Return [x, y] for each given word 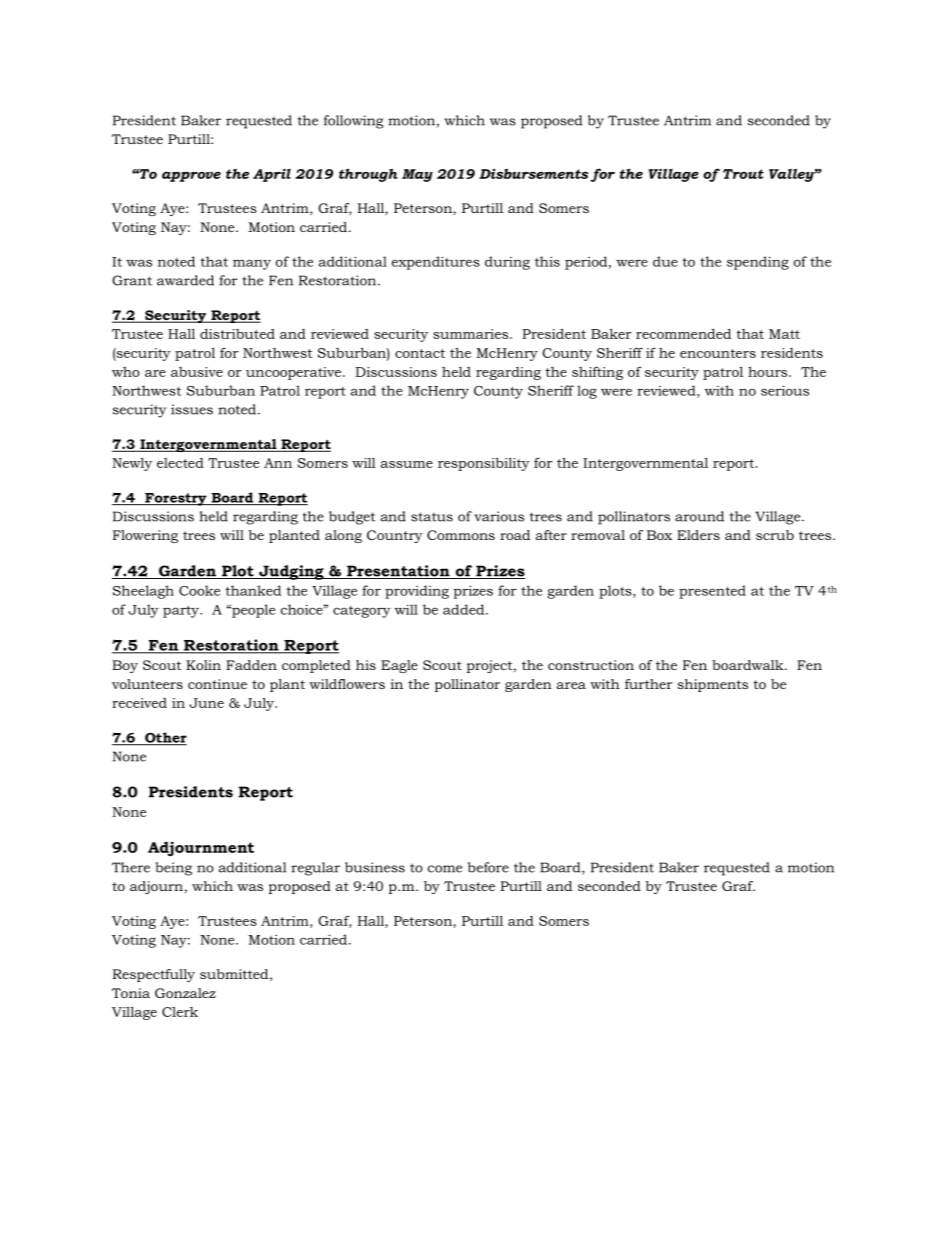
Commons [461, 535]
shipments [713, 685]
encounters [718, 353]
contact [420, 353]
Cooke [199, 590]
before [488, 867]
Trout [743, 174]
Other [165, 738]
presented [712, 592]
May [417, 175]
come [445, 869]
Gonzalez [185, 993]
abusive [197, 372]
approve [191, 176]
